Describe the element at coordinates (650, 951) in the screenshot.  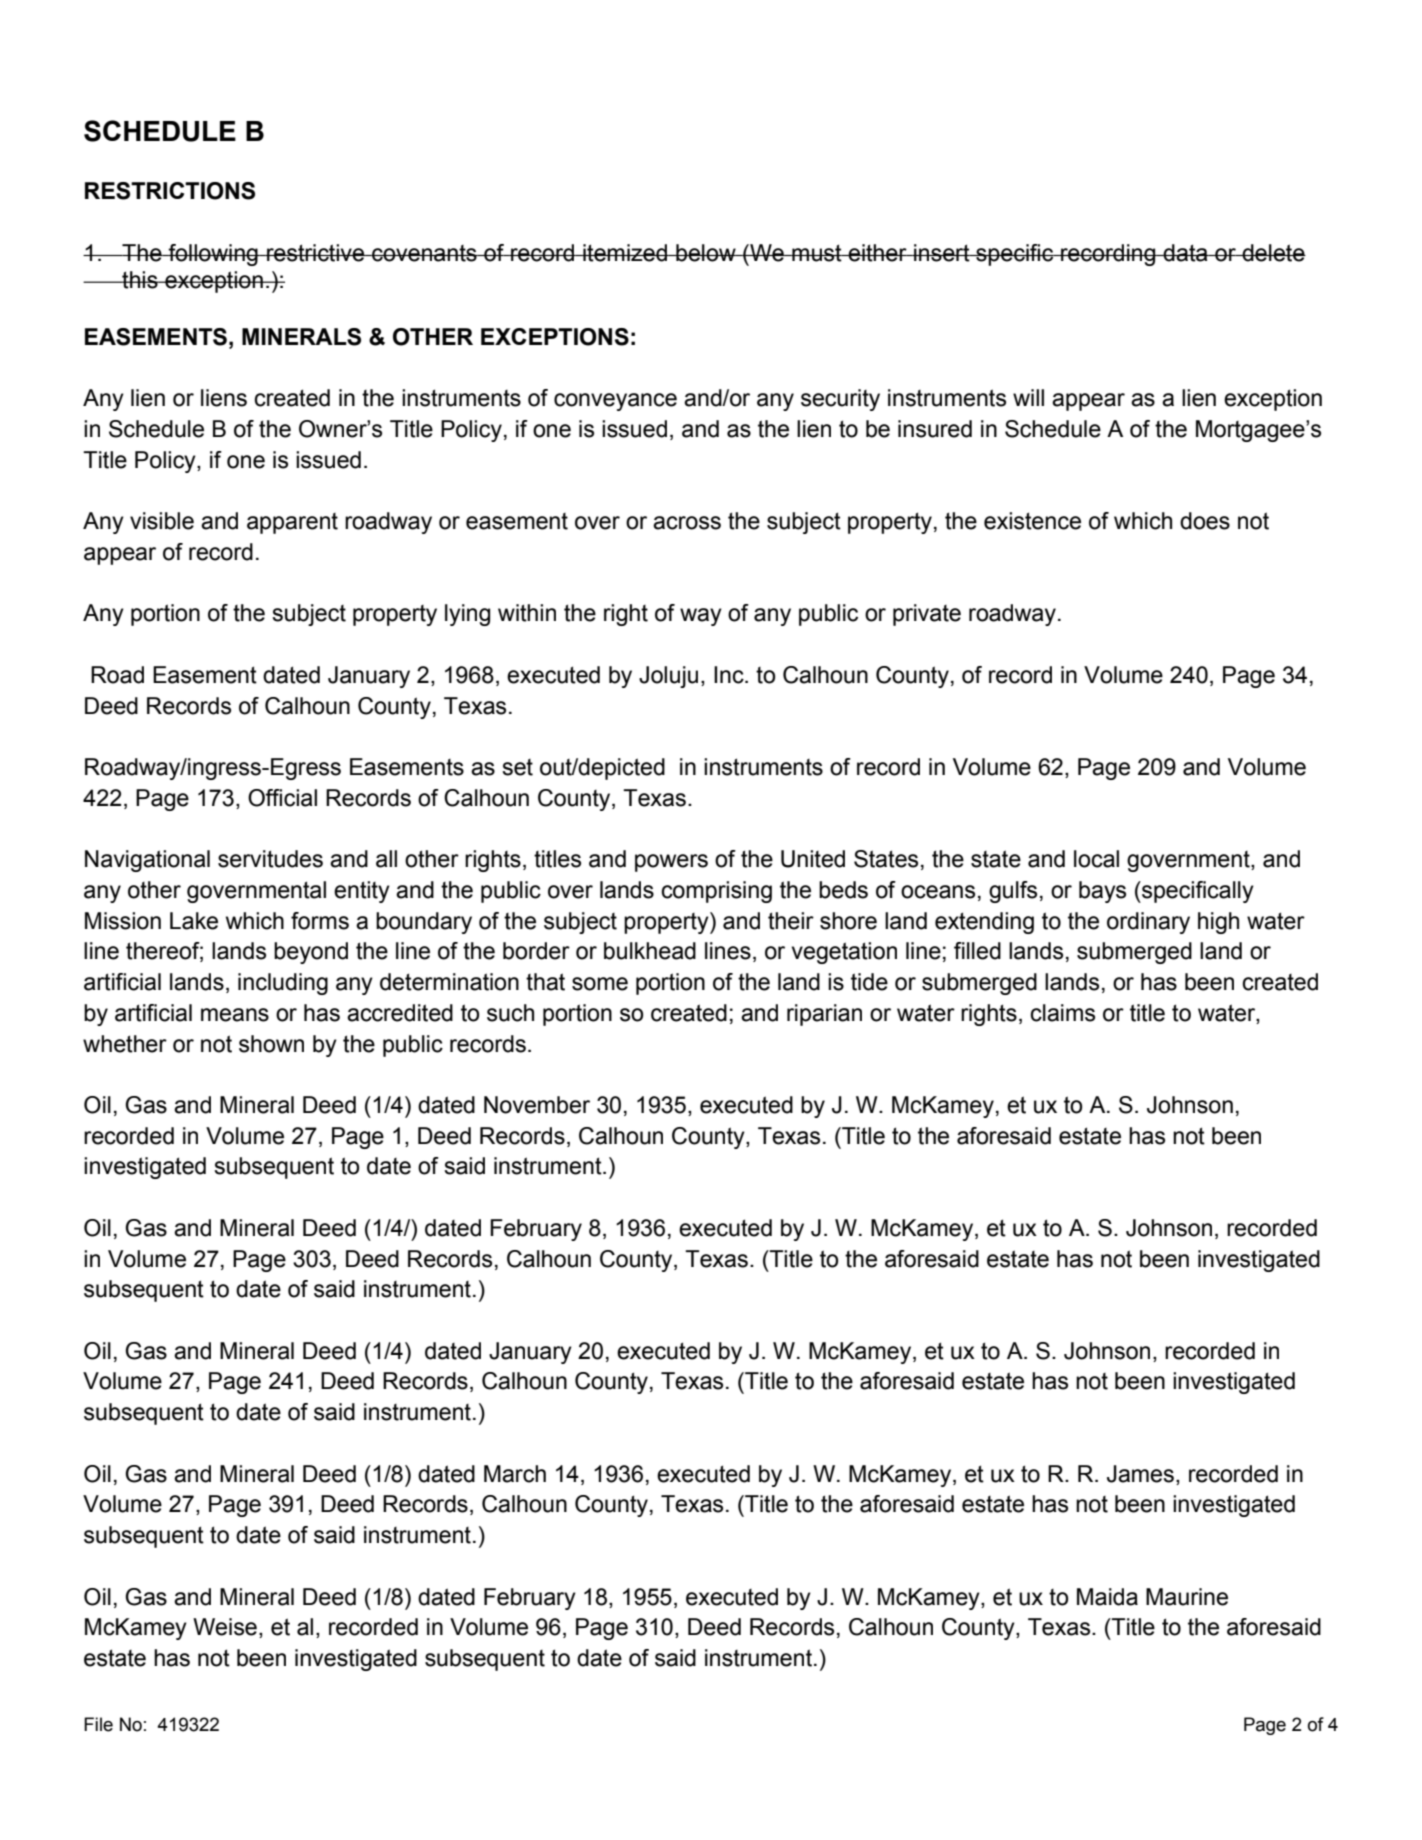
I see `bulkhead` at that location.
